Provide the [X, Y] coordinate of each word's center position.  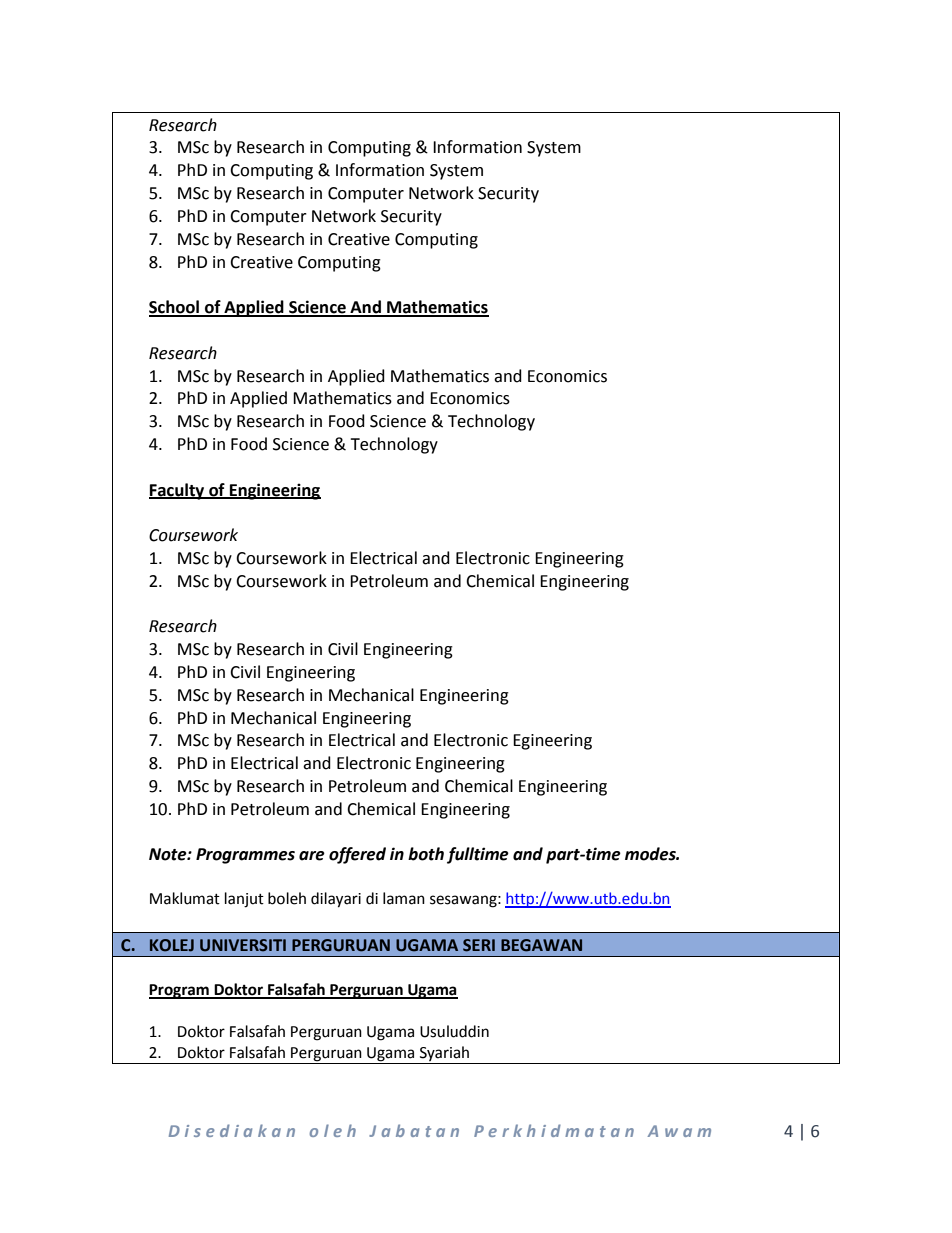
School [175, 308]
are [312, 856]
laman [404, 898]
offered [357, 855]
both [426, 854]
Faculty [178, 491]
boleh [287, 898]
